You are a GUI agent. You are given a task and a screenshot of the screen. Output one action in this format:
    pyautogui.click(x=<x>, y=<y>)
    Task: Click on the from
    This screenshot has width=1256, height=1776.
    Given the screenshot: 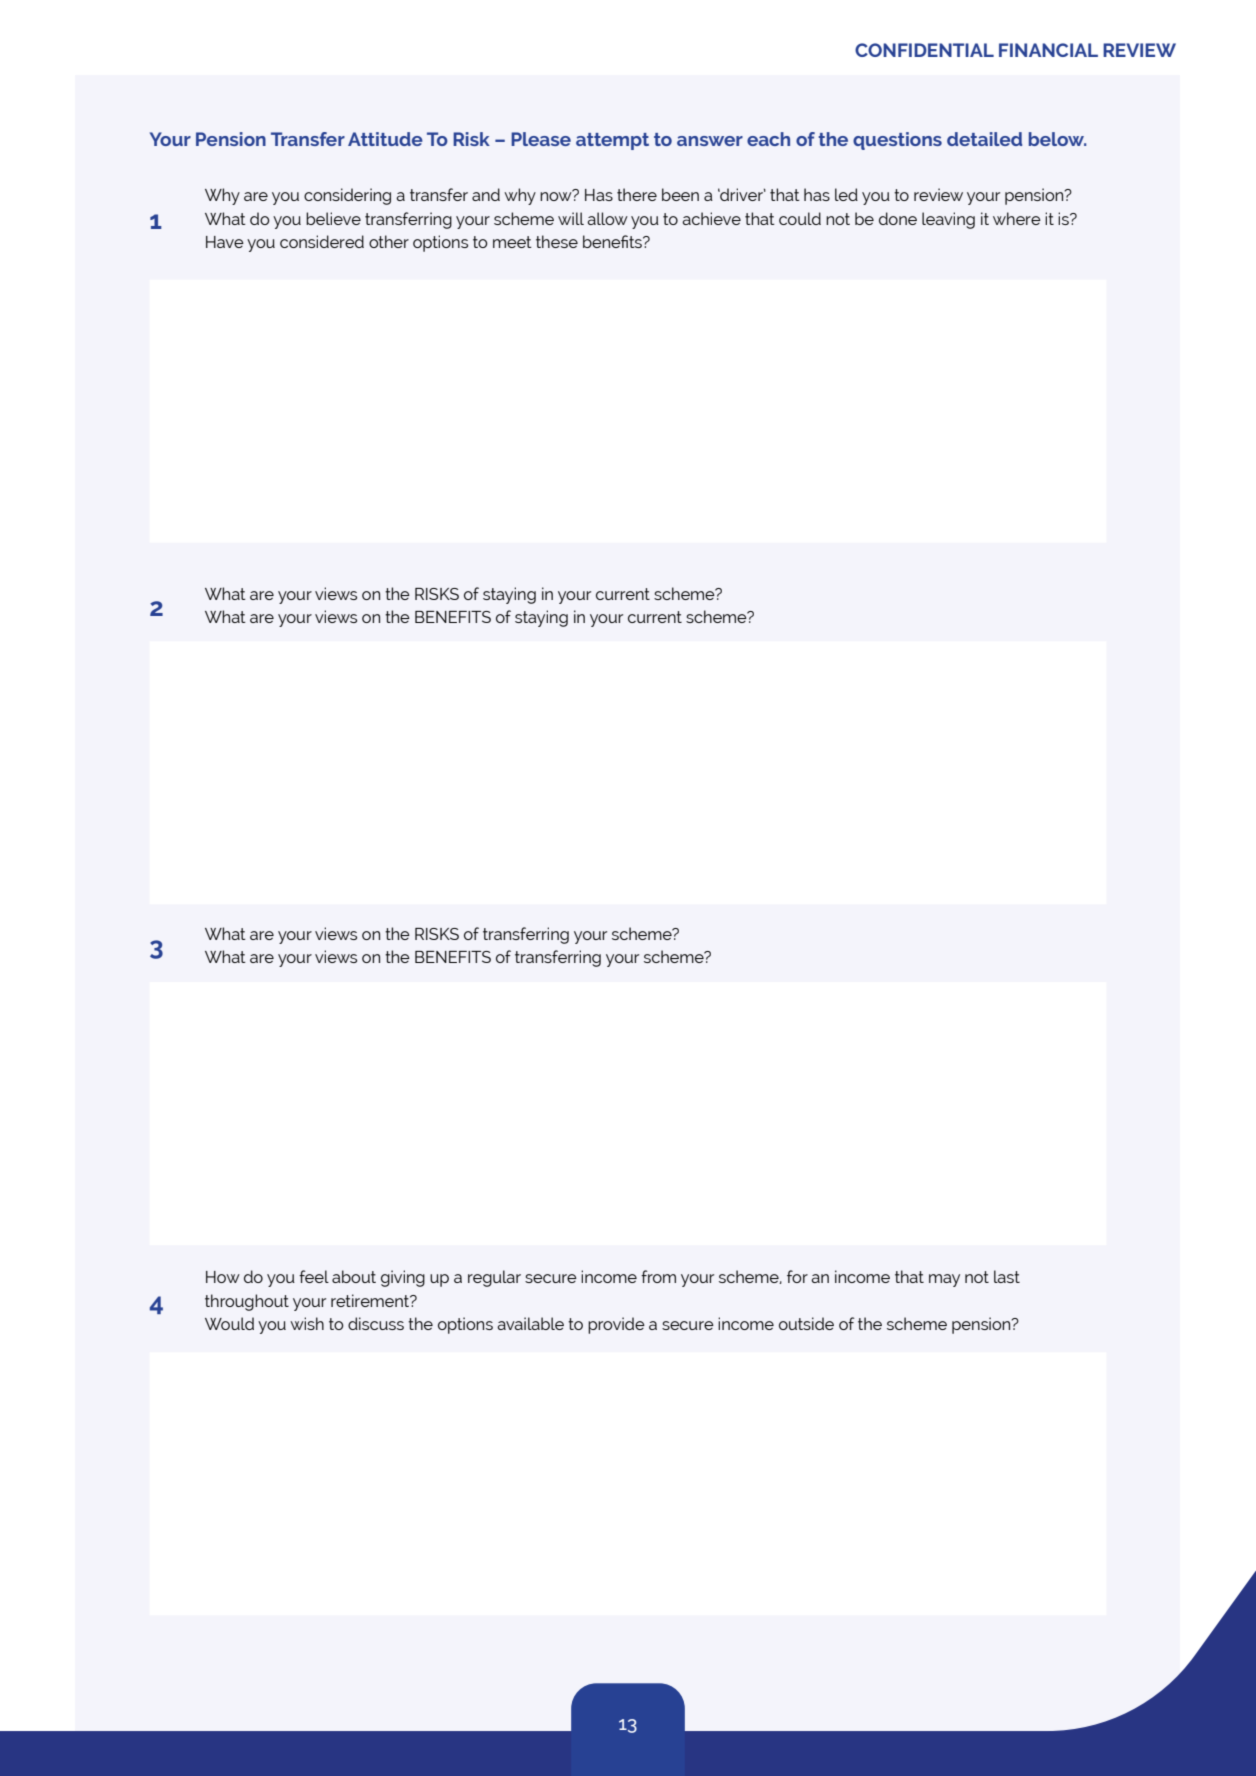 What is the action you would take?
    pyautogui.click(x=658, y=1276)
